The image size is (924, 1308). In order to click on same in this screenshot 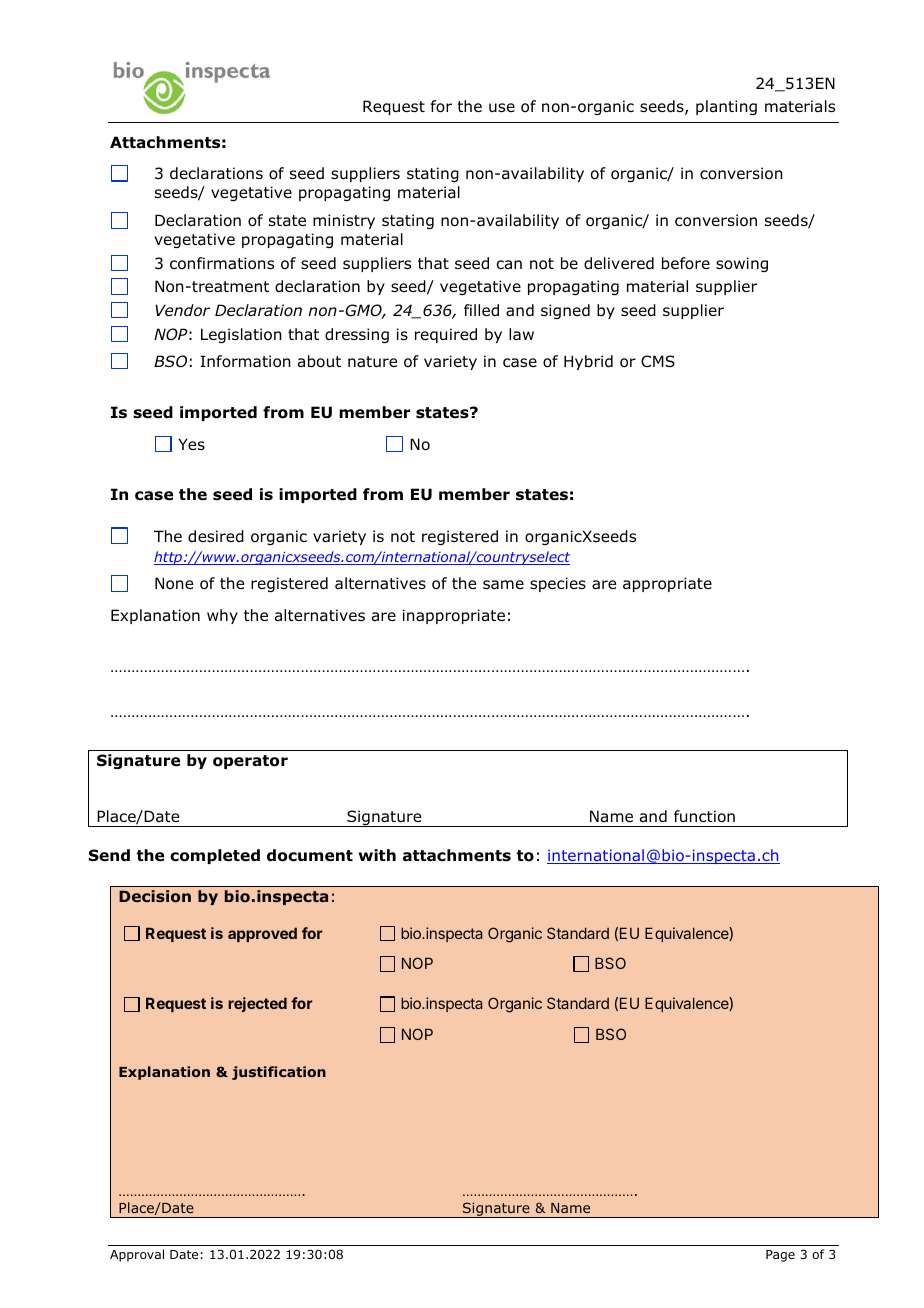, I will do `click(503, 584)`.
